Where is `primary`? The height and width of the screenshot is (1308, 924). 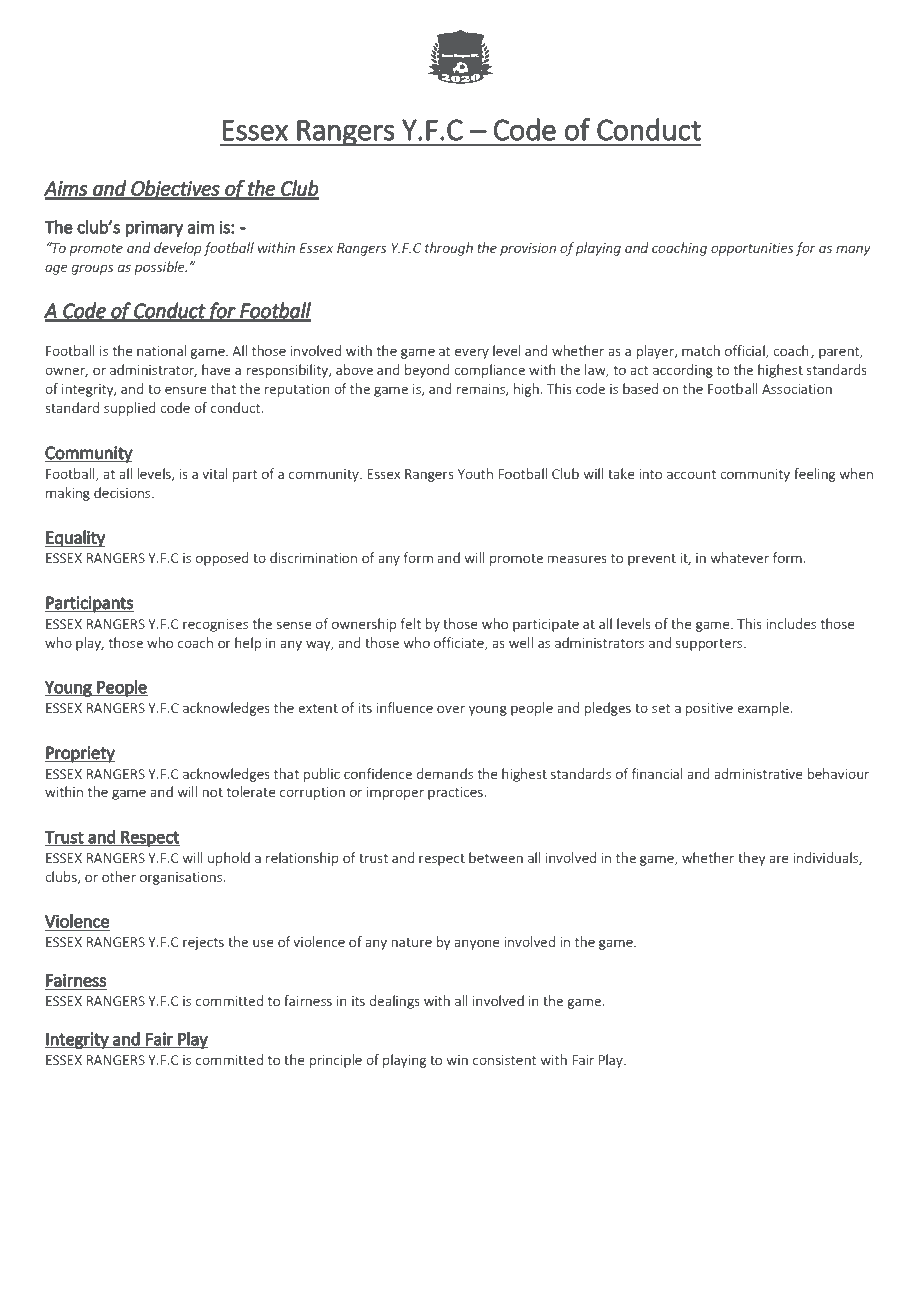
primary is located at coordinates (154, 228).
